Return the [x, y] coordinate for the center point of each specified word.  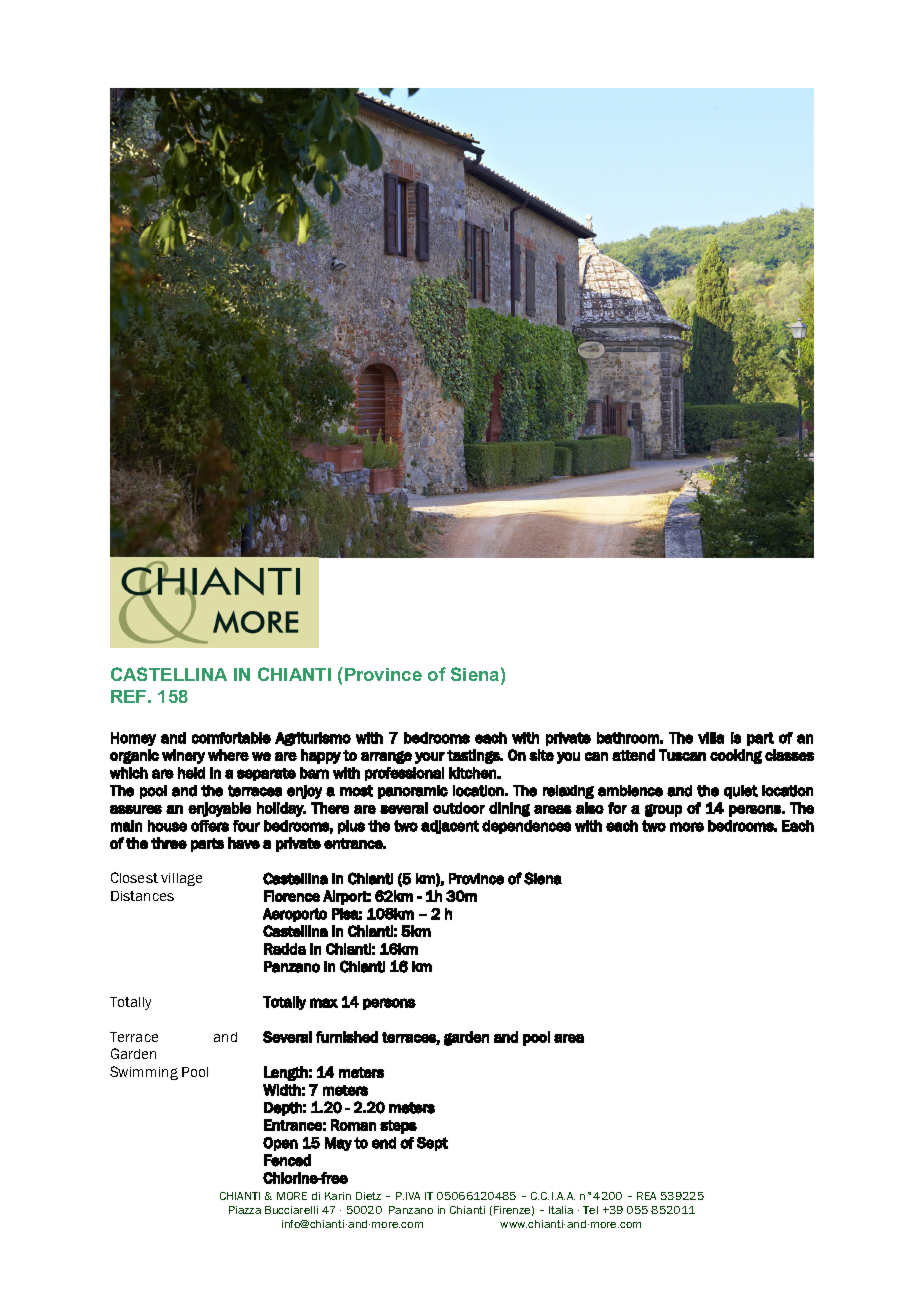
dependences [526, 827]
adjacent [450, 827]
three [169, 843]
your [430, 758]
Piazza [245, 1210]
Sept [432, 1144]
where [228, 755]
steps [398, 1127]
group [663, 810]
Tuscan [682, 755]
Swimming [144, 1073]
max [324, 1003]
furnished [347, 1037]
